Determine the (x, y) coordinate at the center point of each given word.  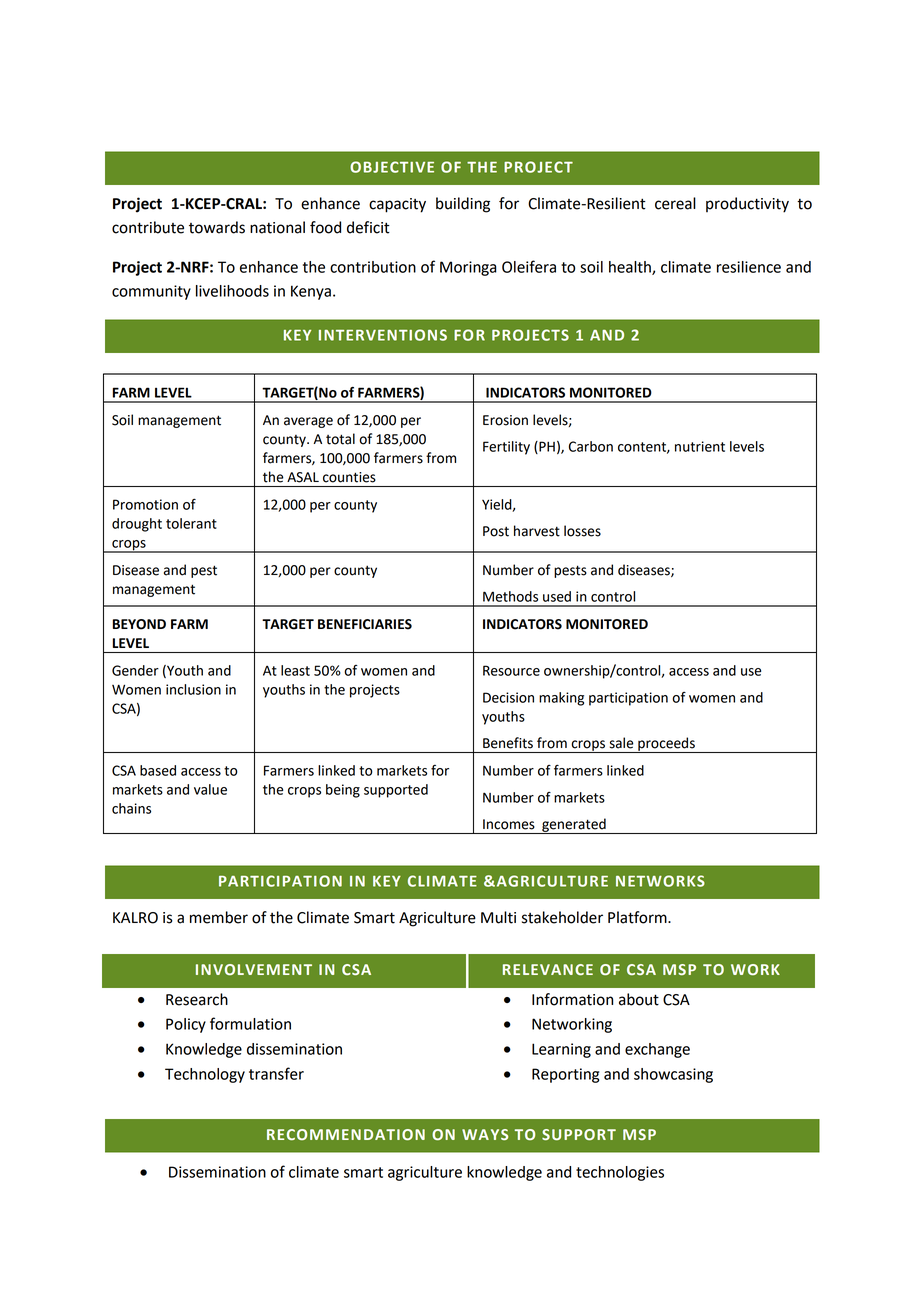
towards (217, 227)
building (463, 205)
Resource (511, 670)
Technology (205, 1075)
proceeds (666, 745)
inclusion (193, 689)
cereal (675, 203)
